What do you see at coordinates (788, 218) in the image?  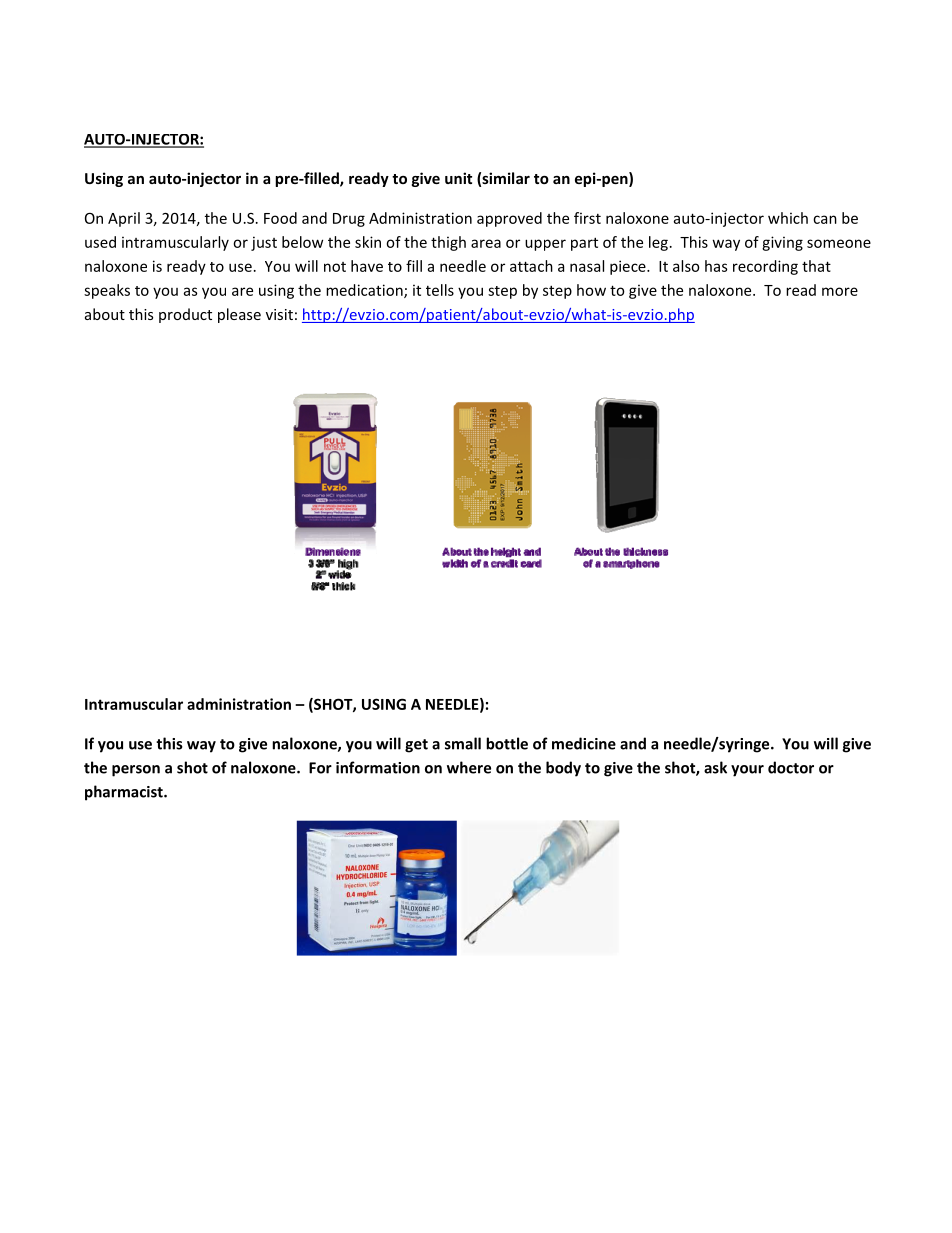 I see `which` at bounding box center [788, 218].
